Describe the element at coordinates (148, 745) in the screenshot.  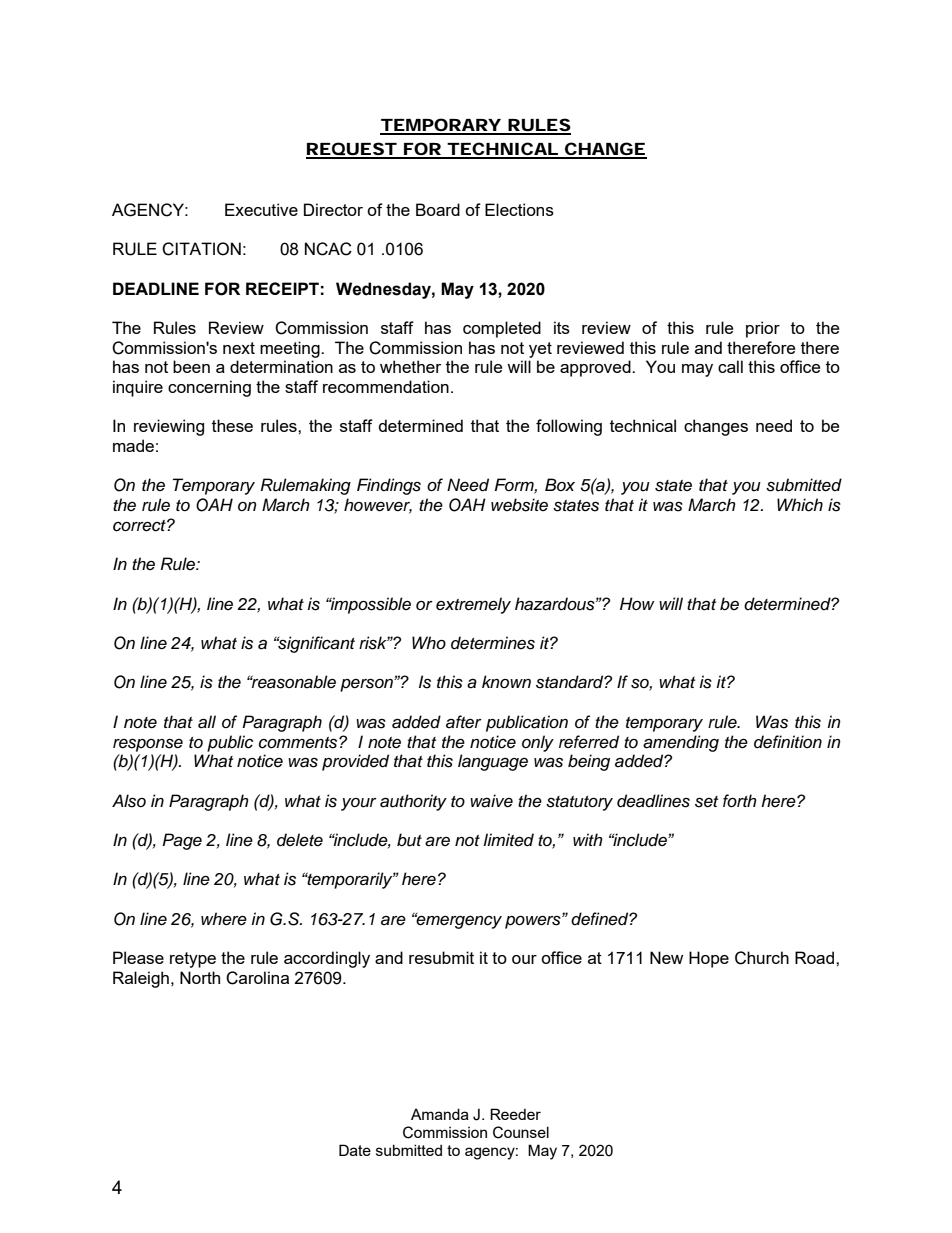
I see `response` at that location.
